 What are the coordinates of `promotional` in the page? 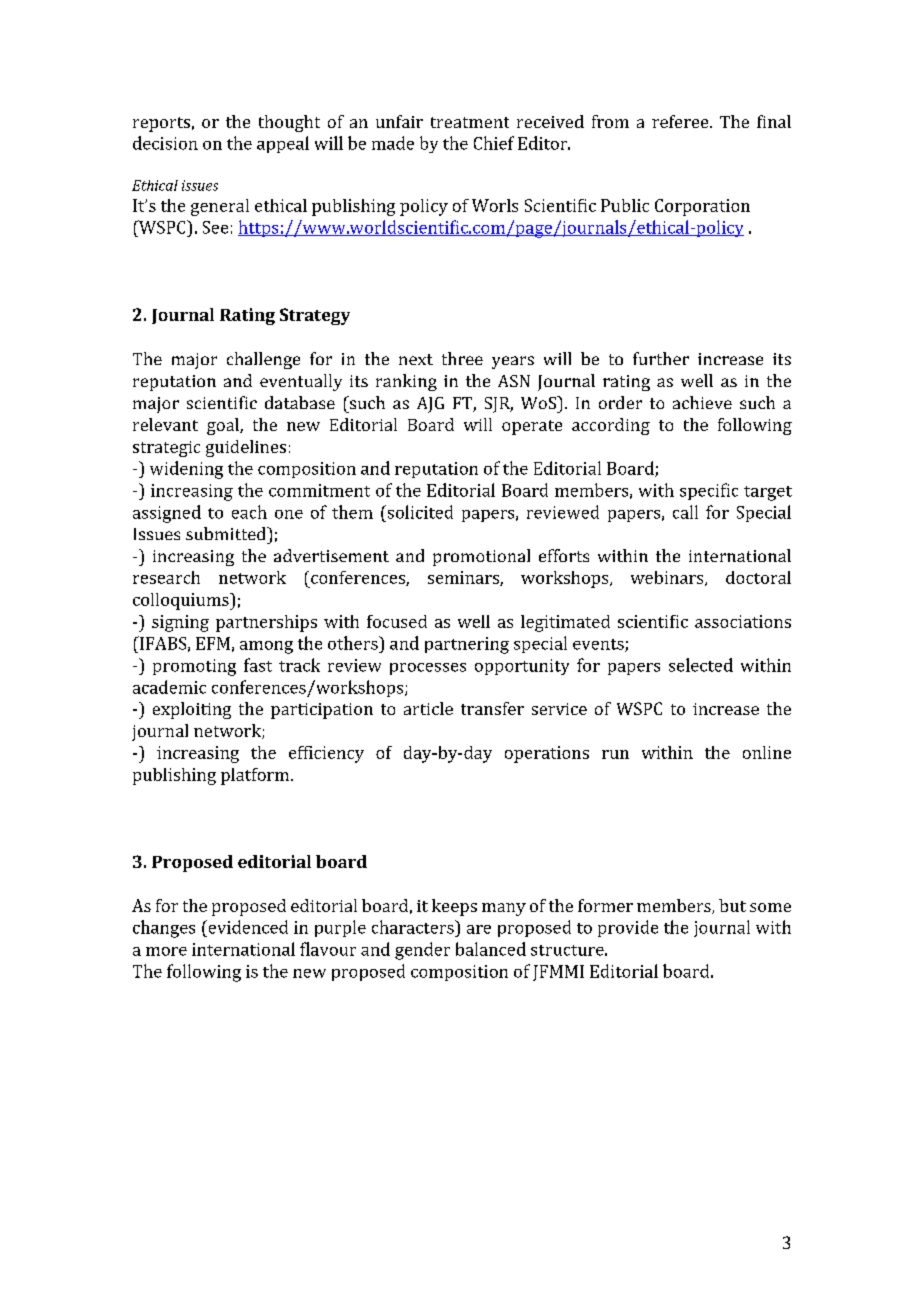 It's located at (481, 557).
